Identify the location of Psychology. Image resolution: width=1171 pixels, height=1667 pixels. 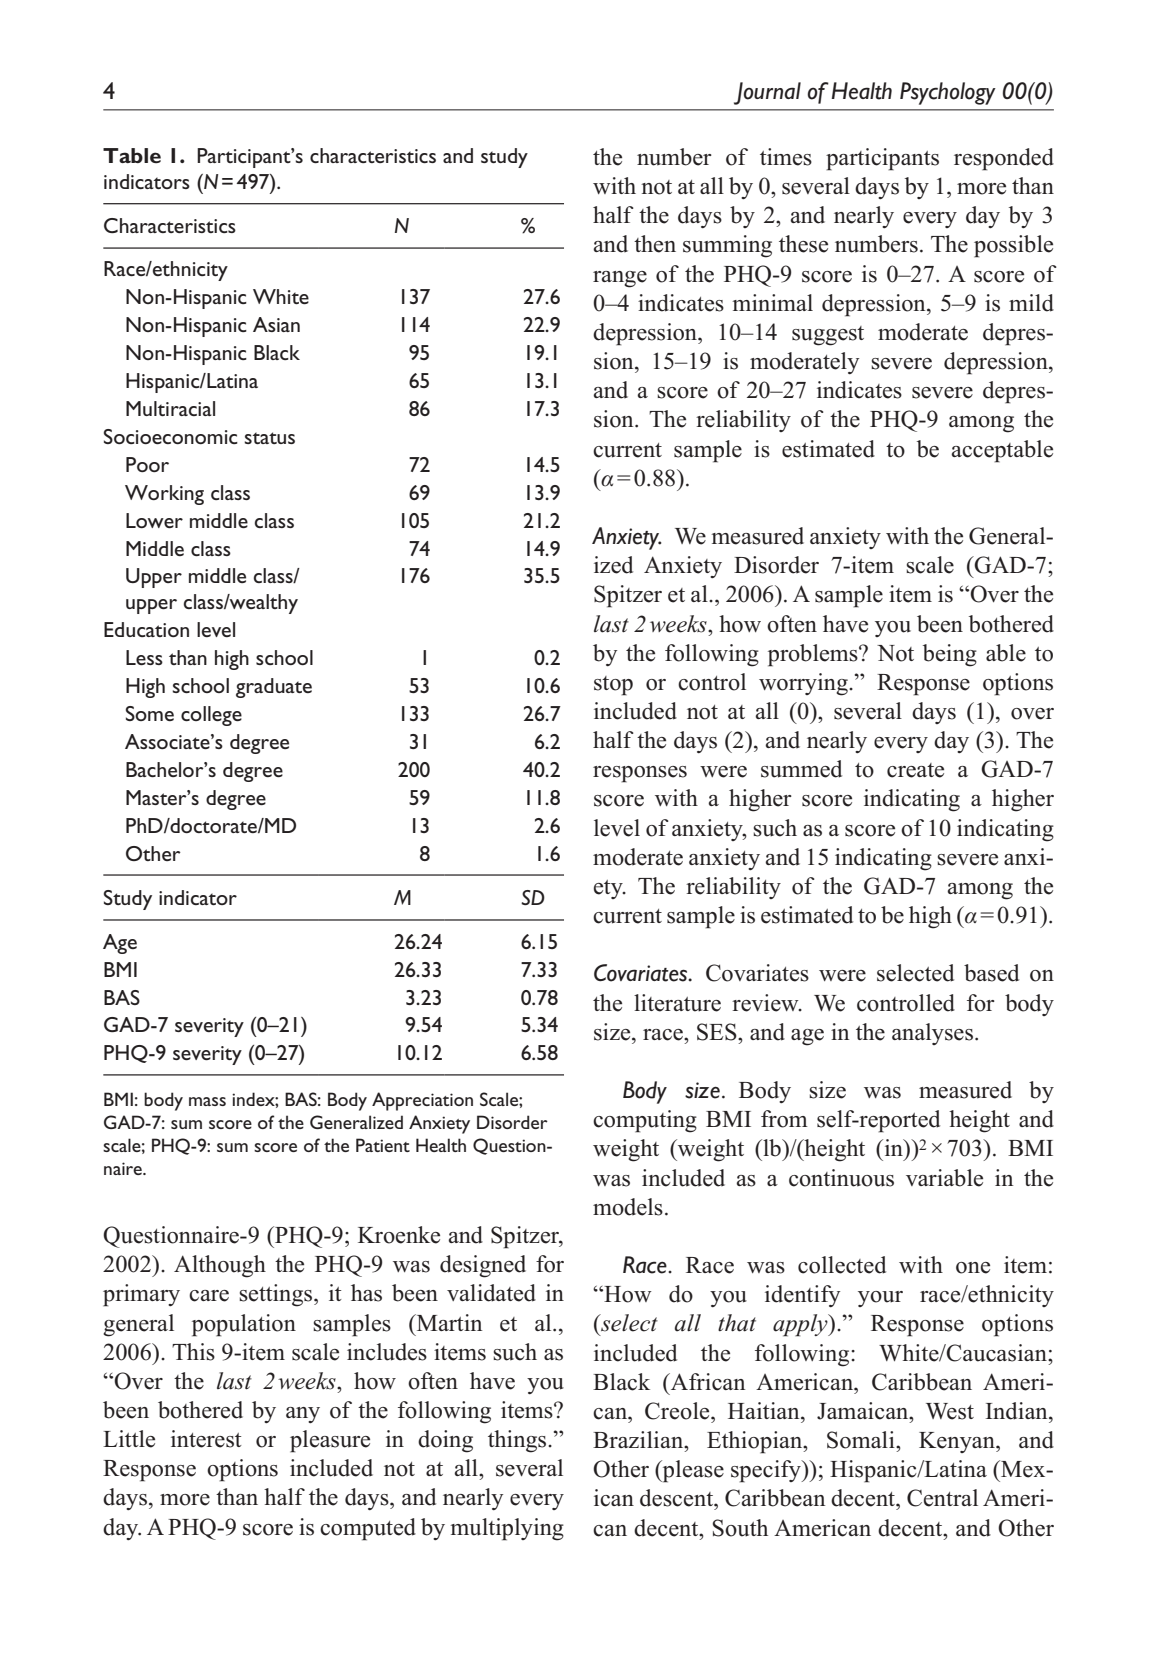
(948, 93).
